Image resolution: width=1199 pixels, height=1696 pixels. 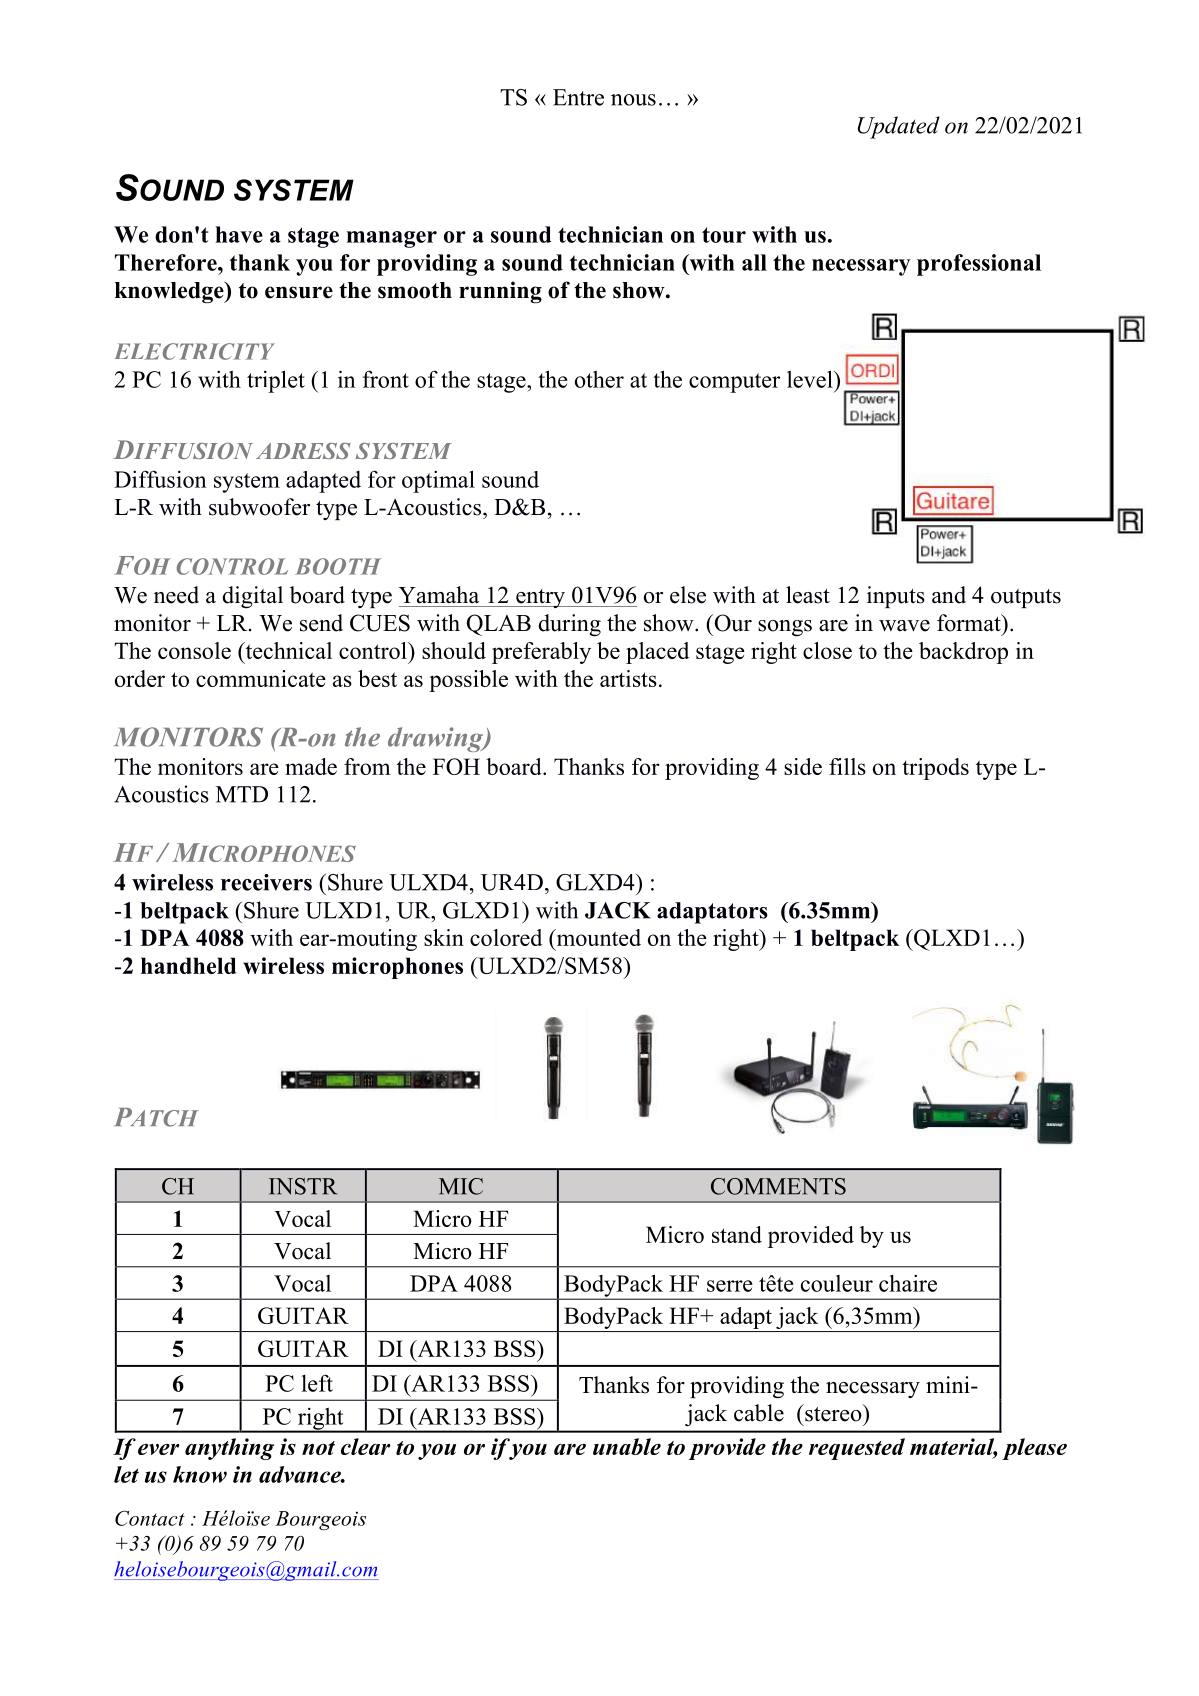 What do you see at coordinates (188, 965) in the screenshot?
I see `handheld` at bounding box center [188, 965].
